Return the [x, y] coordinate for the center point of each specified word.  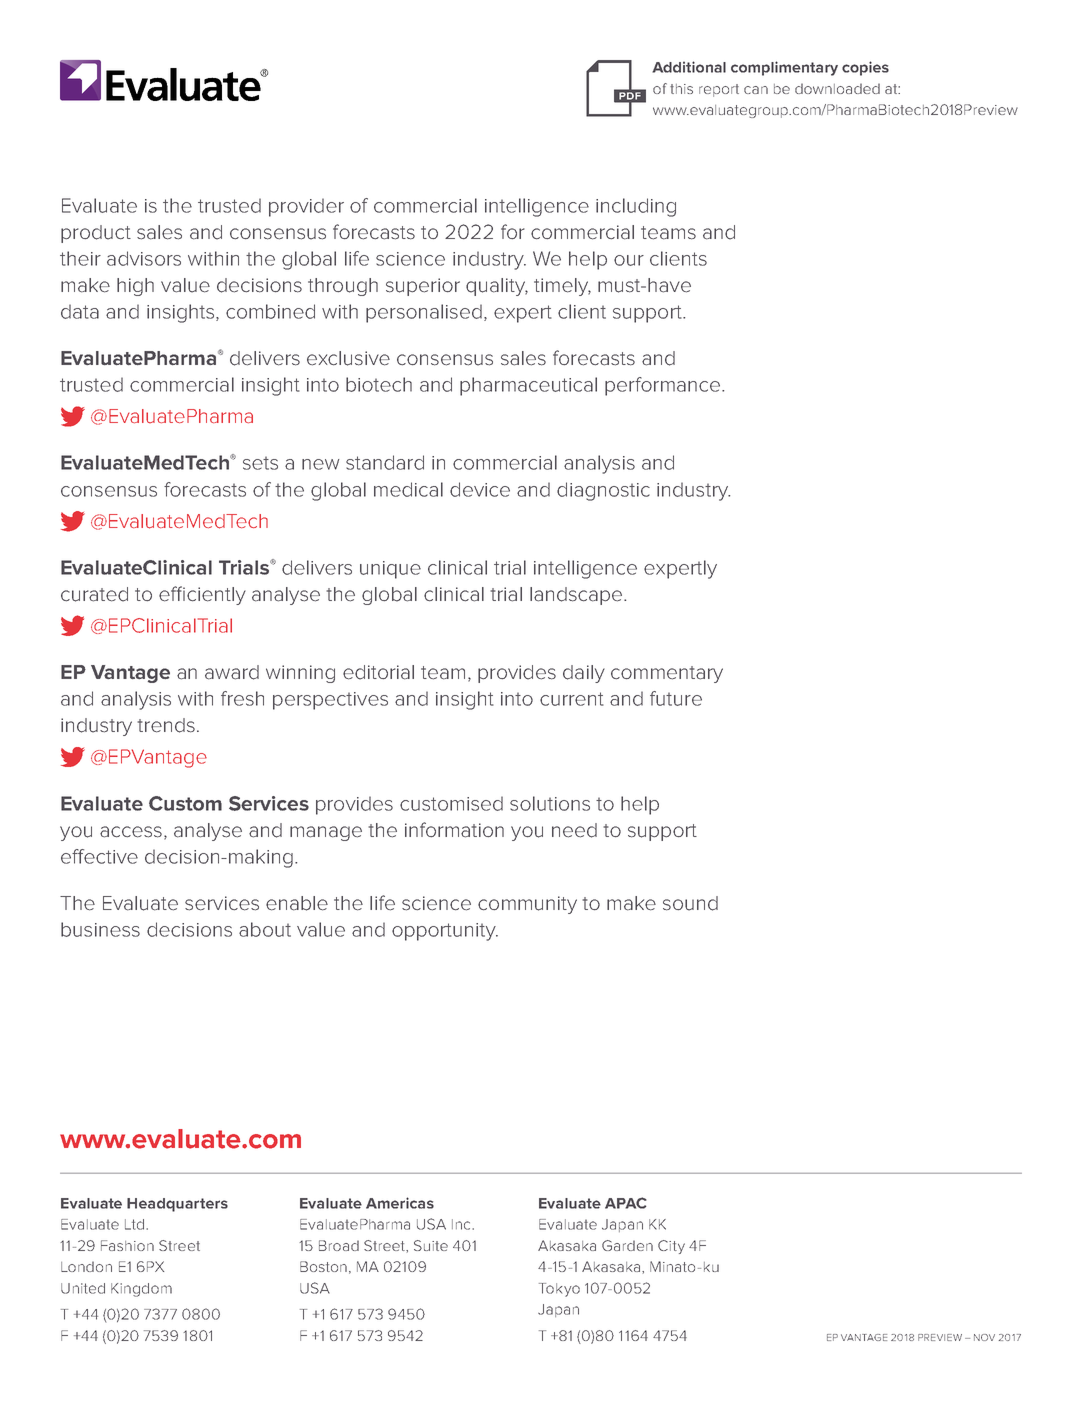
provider [306, 207]
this [681, 89]
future [676, 698]
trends [166, 725]
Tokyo [559, 1290]
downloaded [837, 88]
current [572, 699]
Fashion [127, 1245]
